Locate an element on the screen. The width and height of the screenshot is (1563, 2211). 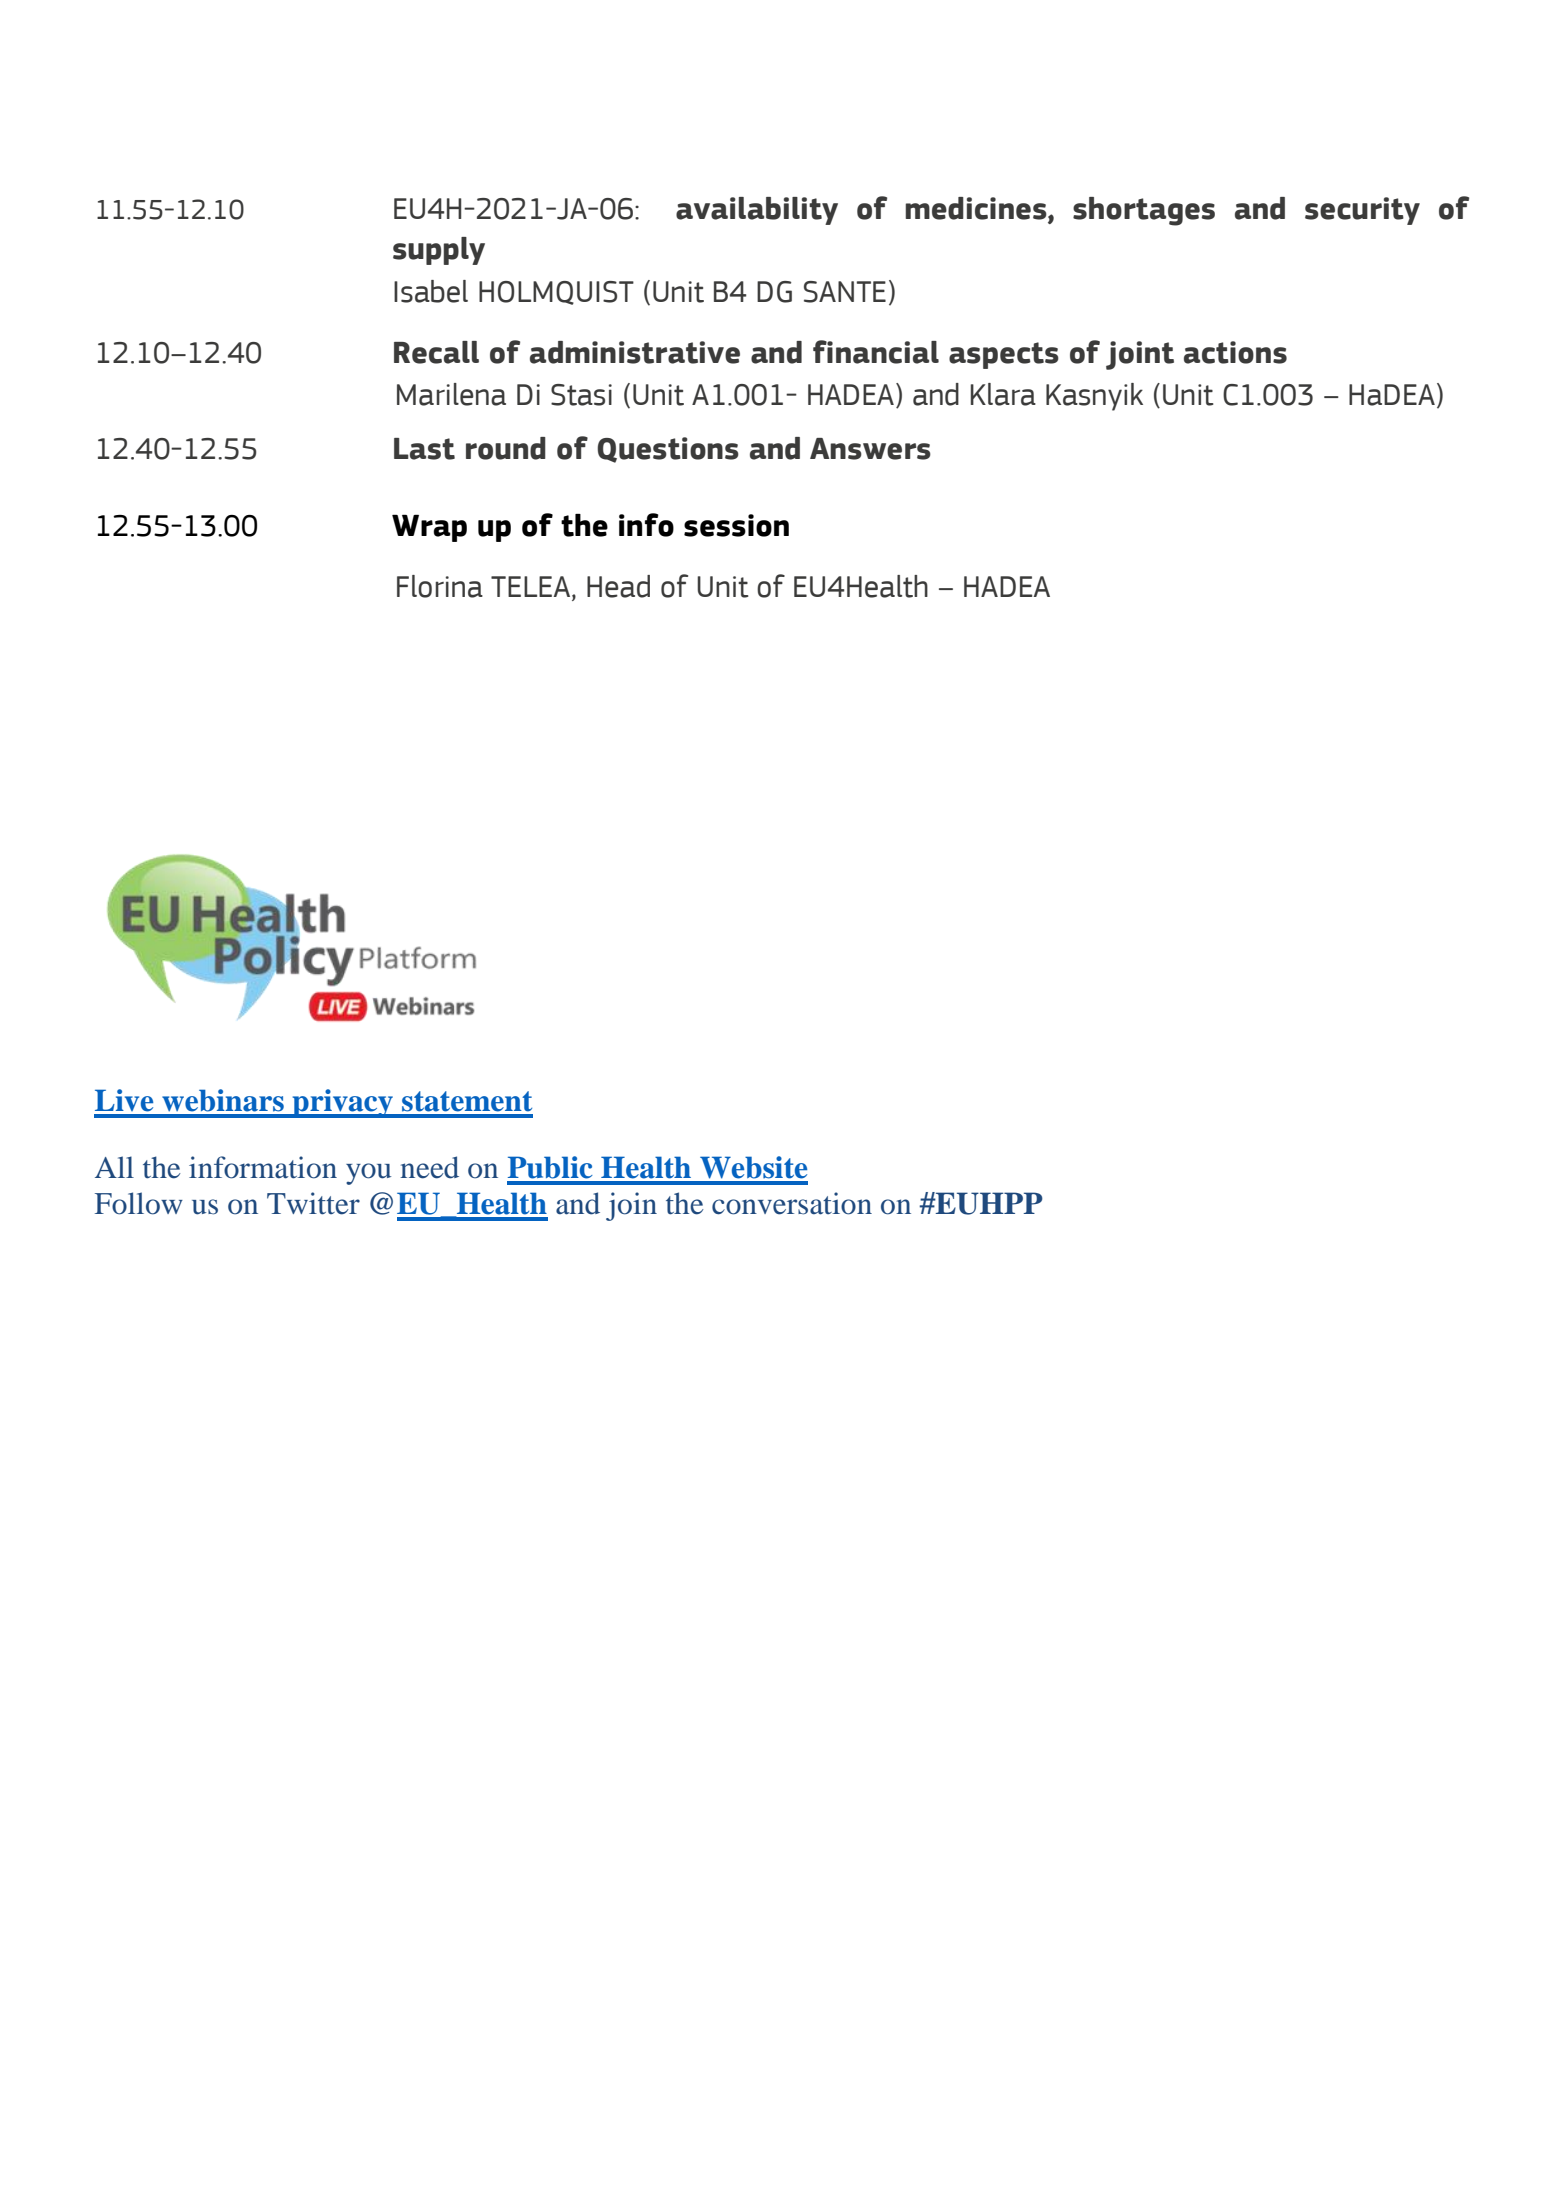
need is located at coordinates (429, 1167).
